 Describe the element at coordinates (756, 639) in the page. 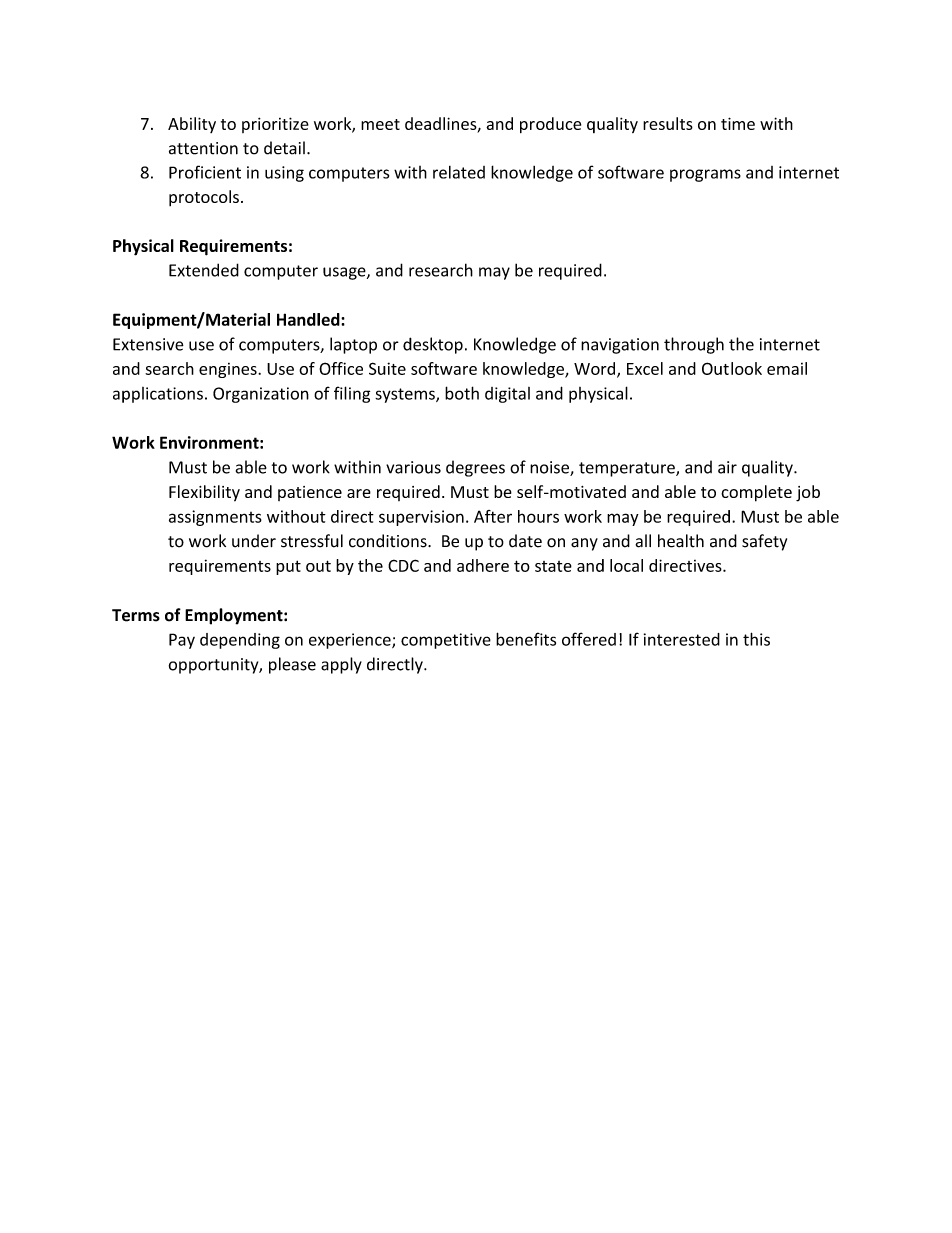

I see `this` at that location.
